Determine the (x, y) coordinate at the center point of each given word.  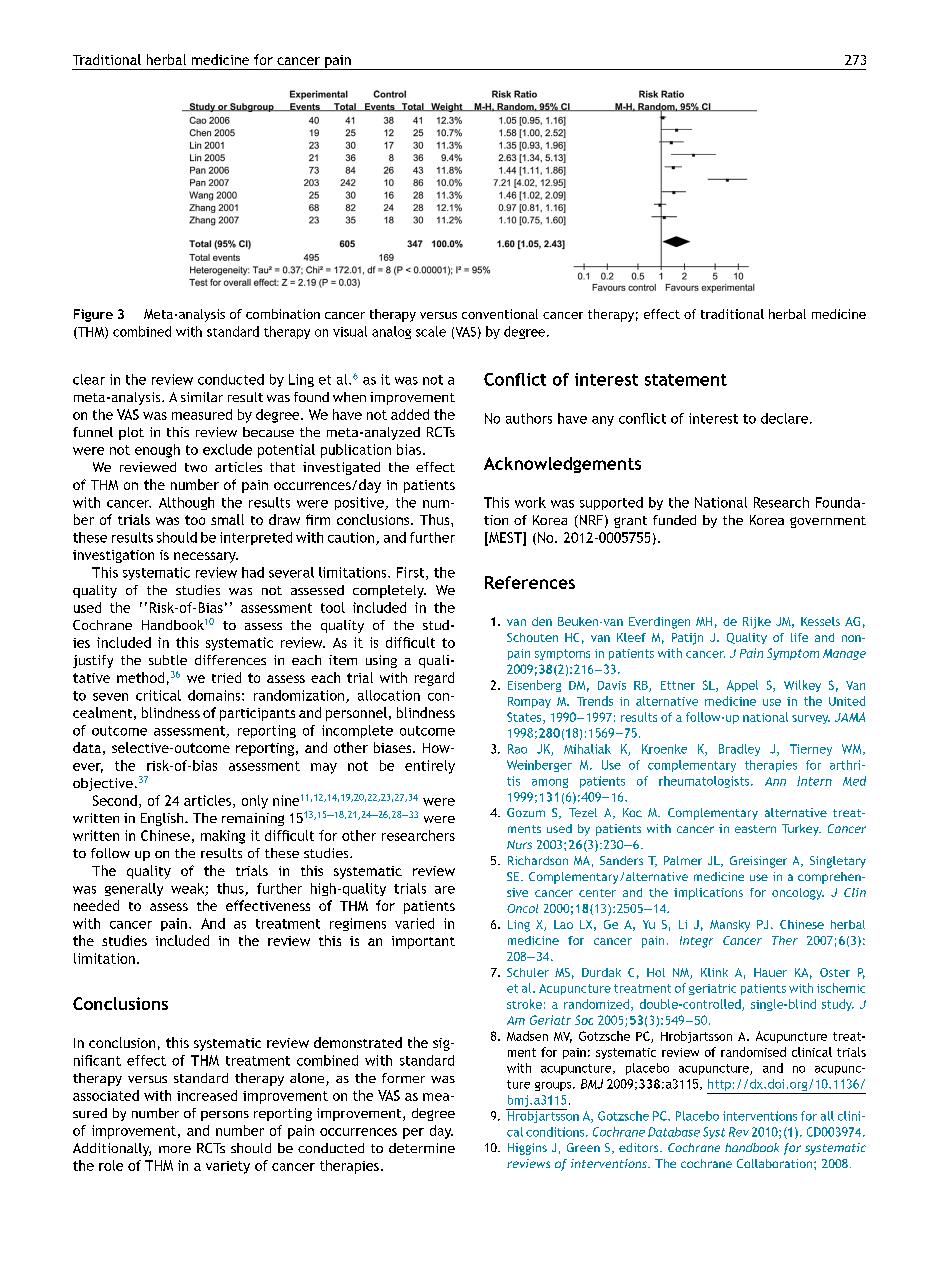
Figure (93, 315)
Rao (517, 749)
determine (422, 1148)
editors (640, 1147)
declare (786, 418)
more (175, 1149)
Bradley (739, 750)
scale (431, 331)
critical (158, 695)
